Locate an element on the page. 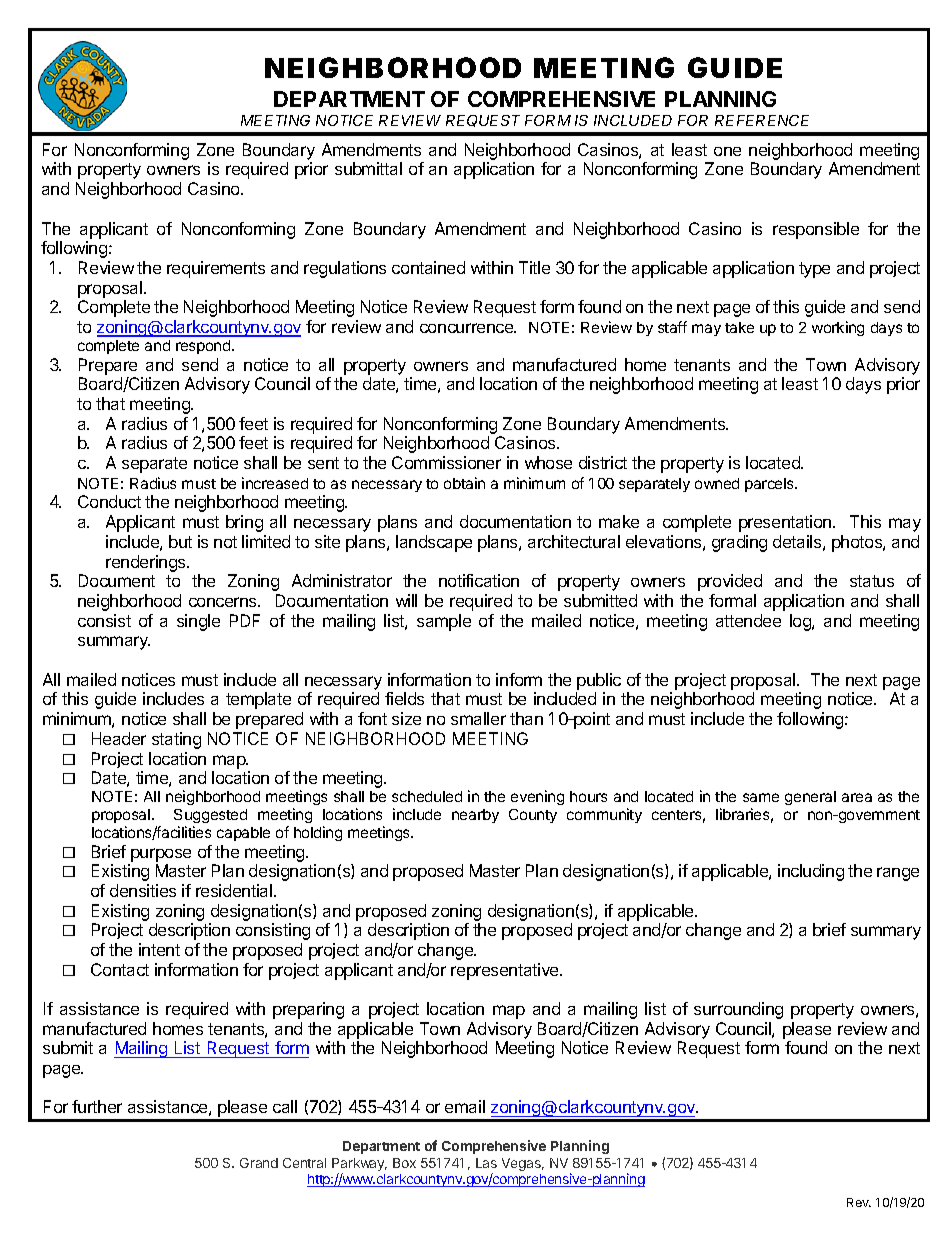 The width and height of the image is (952, 1233). purpose is located at coordinates (161, 855).
